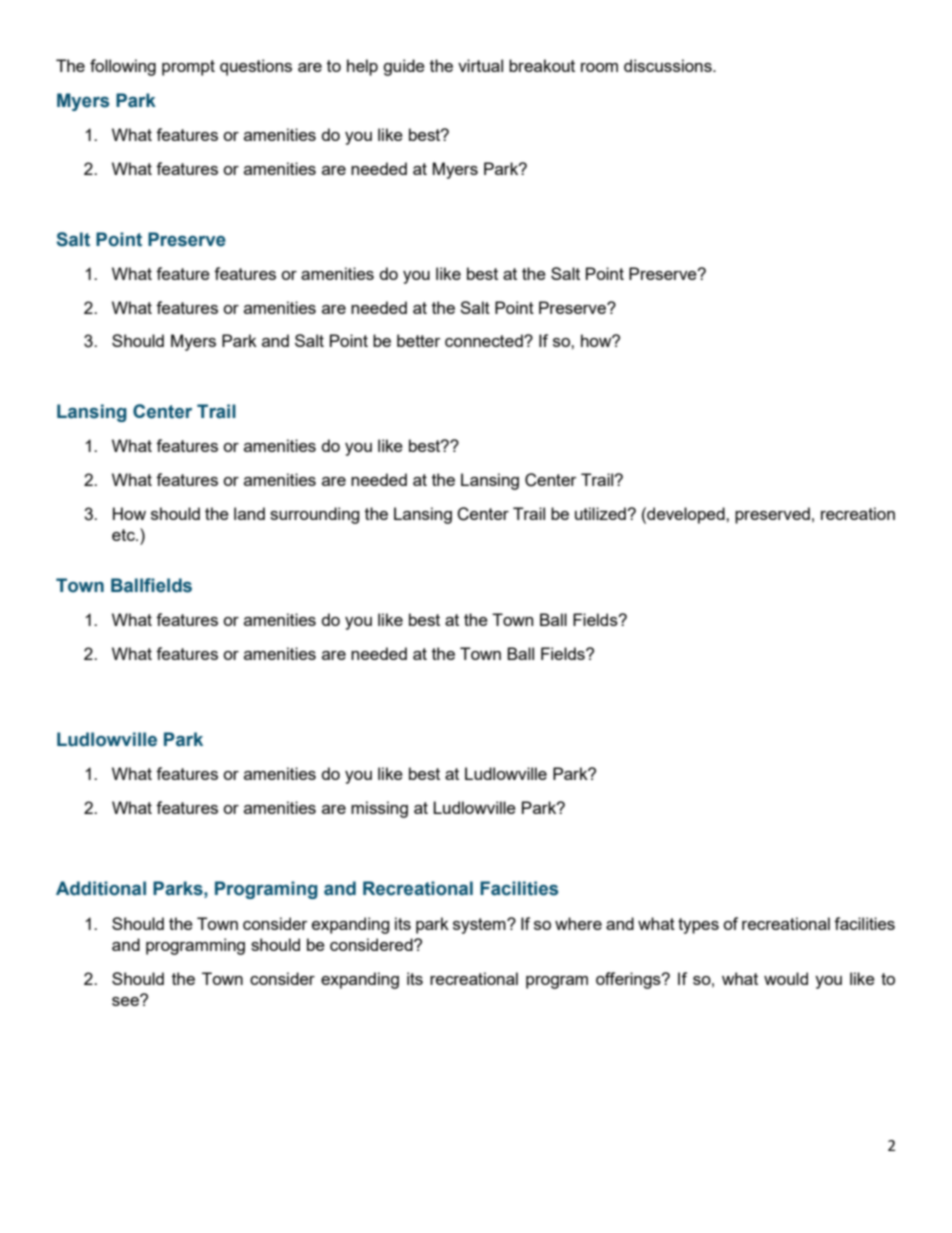 The image size is (952, 1233). I want to click on connected, so click(485, 340).
